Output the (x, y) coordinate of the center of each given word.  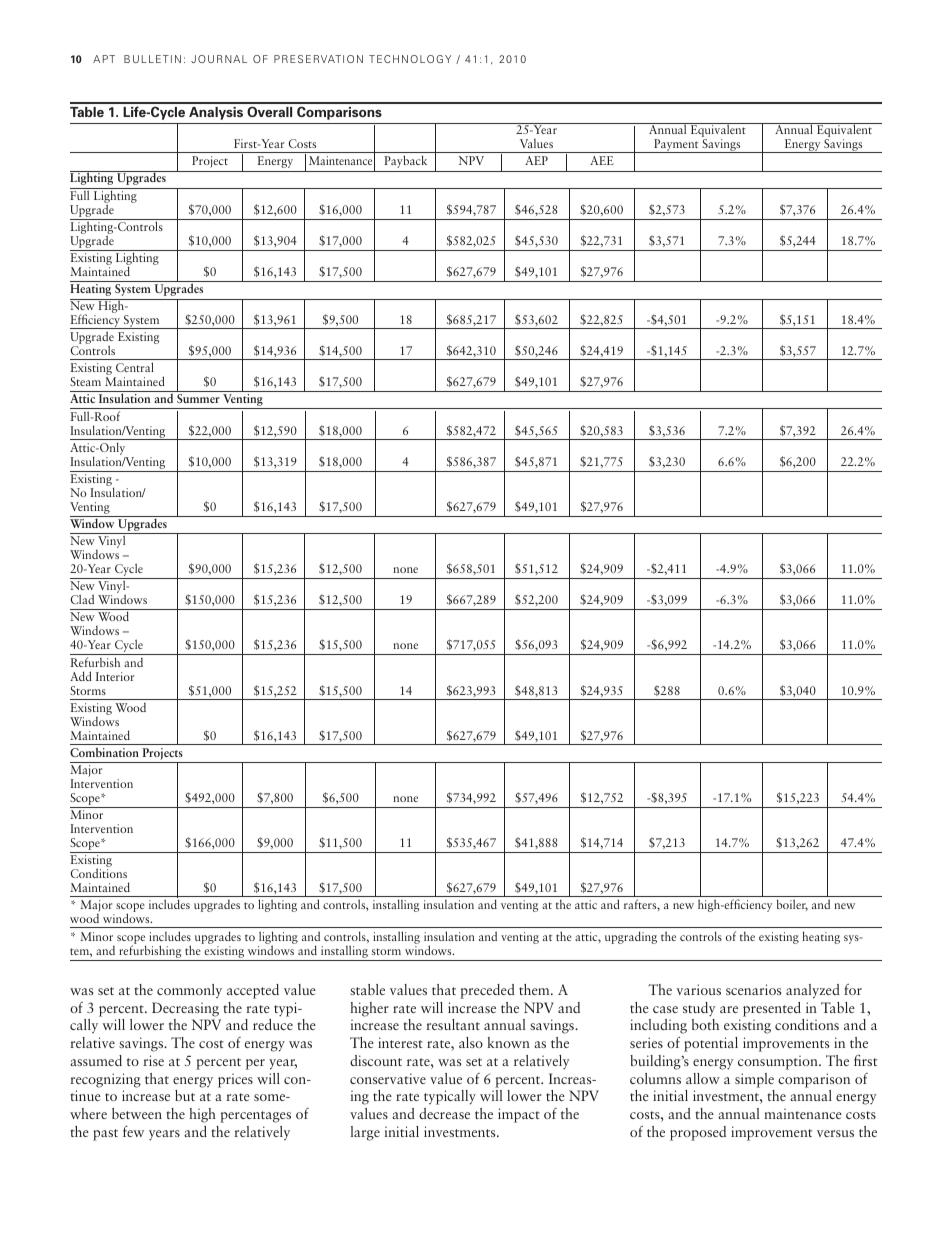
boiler (792, 905)
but (185, 1095)
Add (81, 676)
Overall (269, 111)
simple (754, 1080)
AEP (536, 160)
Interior (115, 676)
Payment (676, 146)
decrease (444, 1113)
